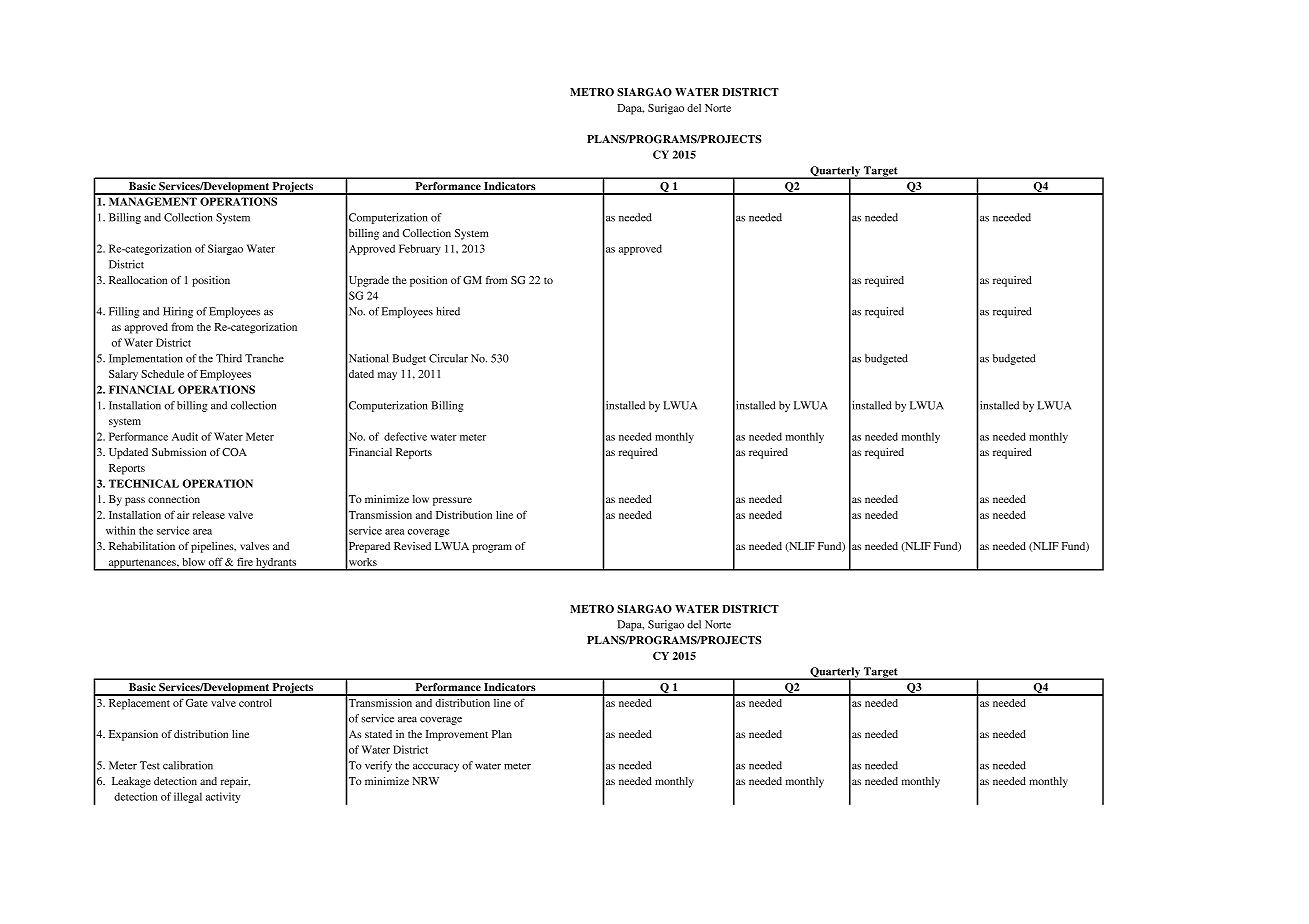 This screenshot has width=1309, height=924. Describe the element at coordinates (412, 546) in the screenshot. I see `Revised` at that location.
